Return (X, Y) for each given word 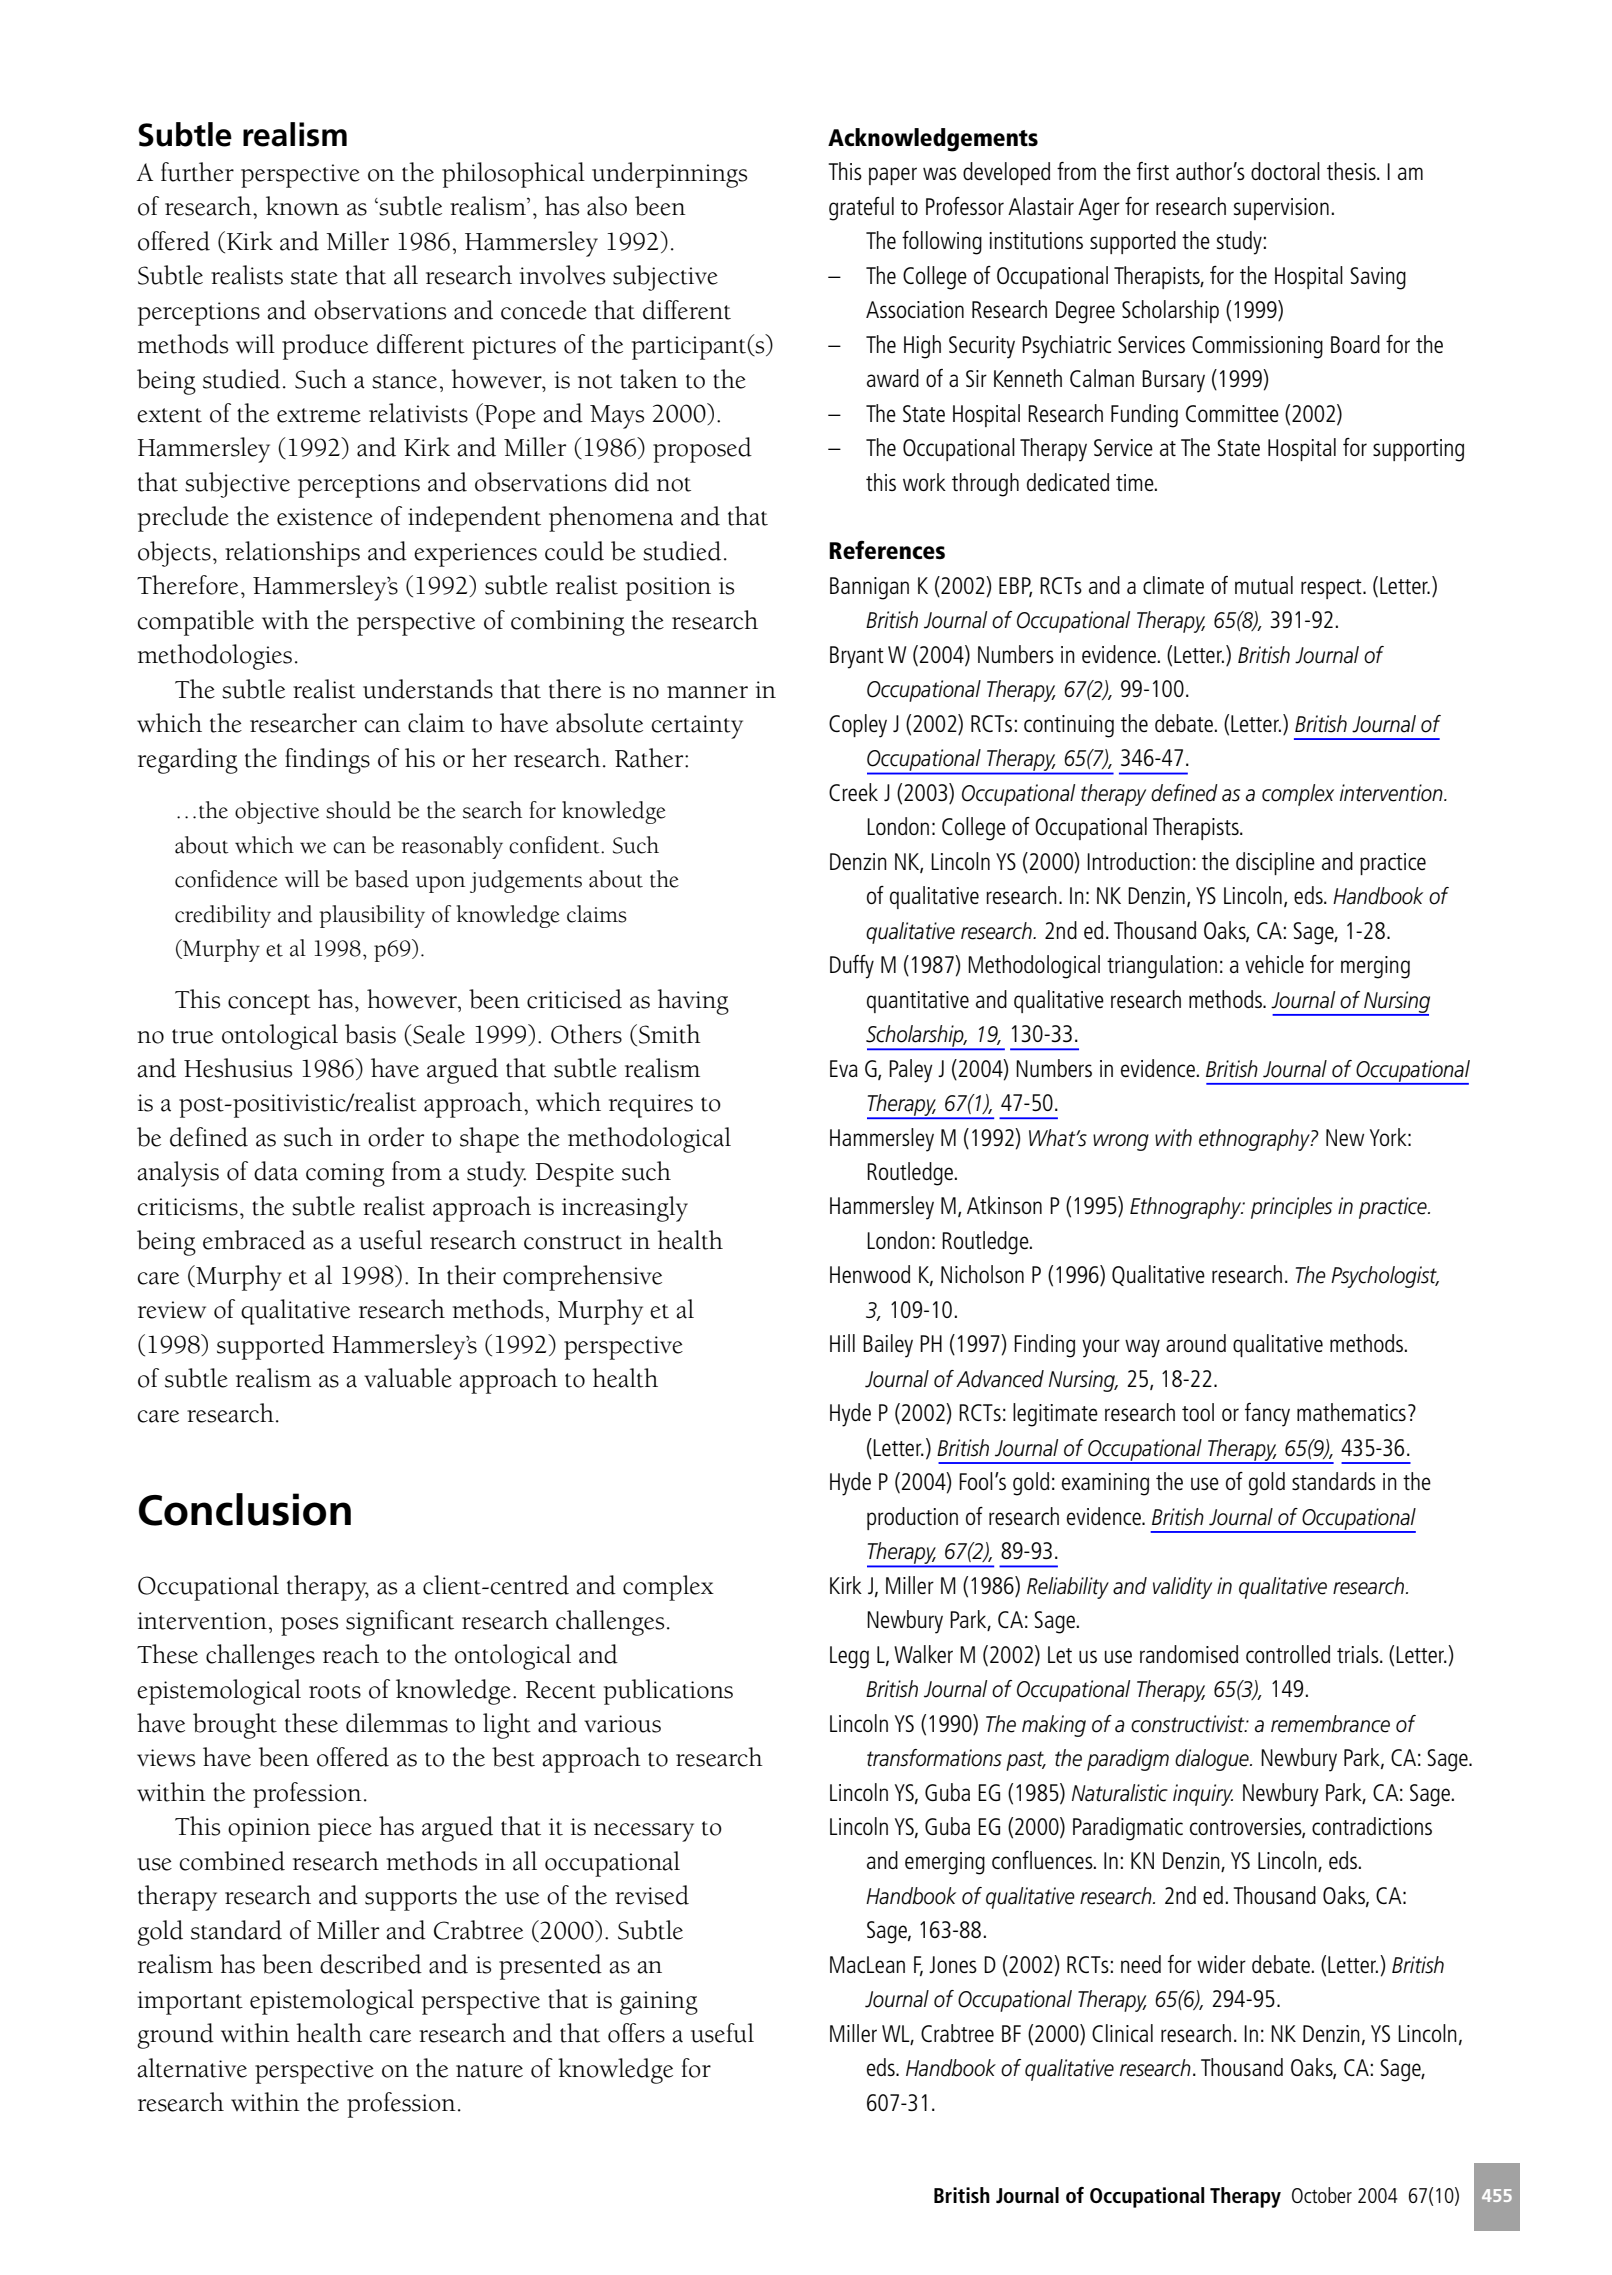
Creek (853, 792)
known (302, 206)
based (382, 879)
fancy (1267, 1415)
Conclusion (245, 1509)
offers (636, 2033)
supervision (1281, 209)
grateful (861, 209)
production (912, 1518)
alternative (192, 2068)
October (1322, 2195)
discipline (1275, 863)
